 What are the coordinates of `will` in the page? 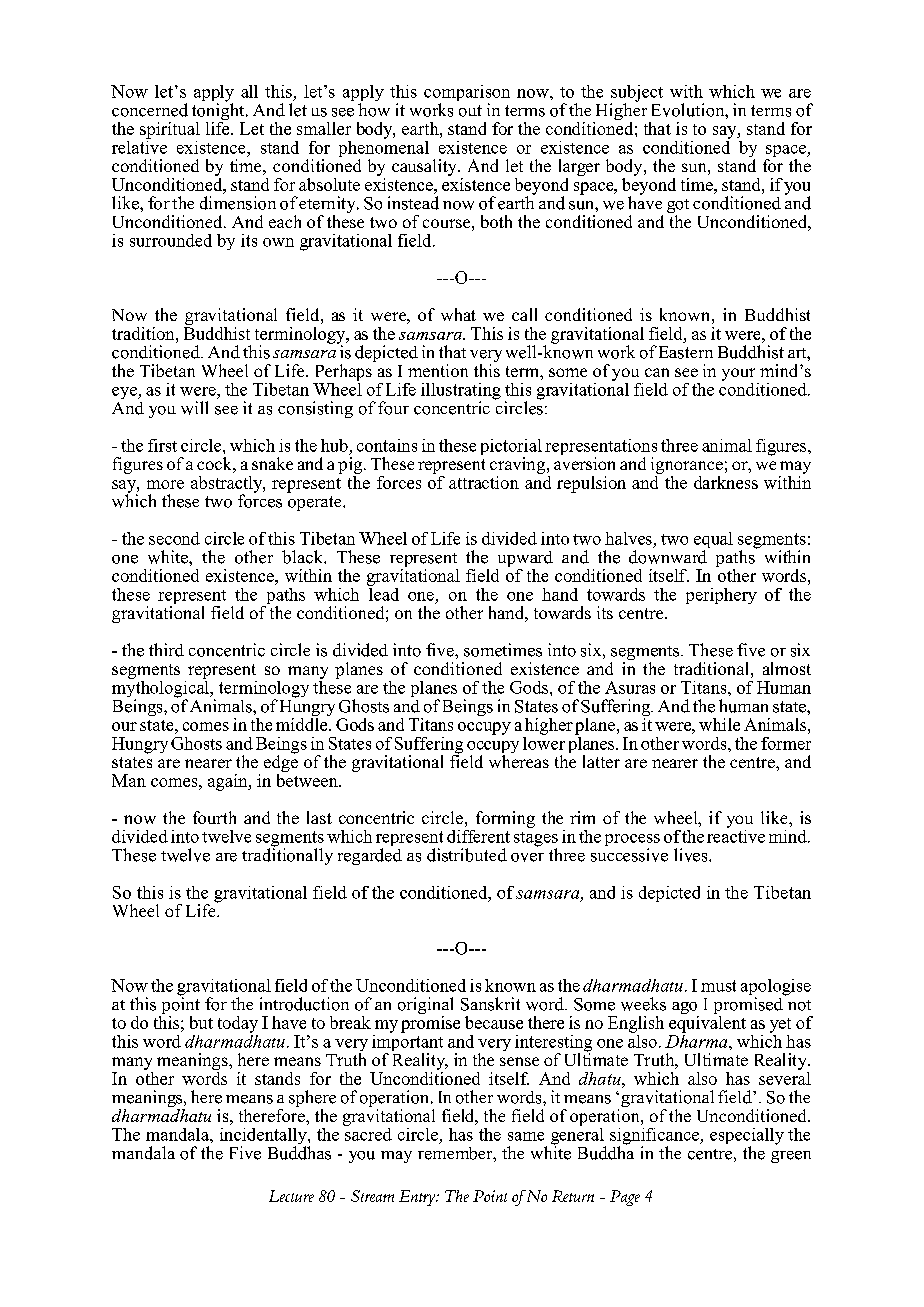 It's located at (194, 408).
